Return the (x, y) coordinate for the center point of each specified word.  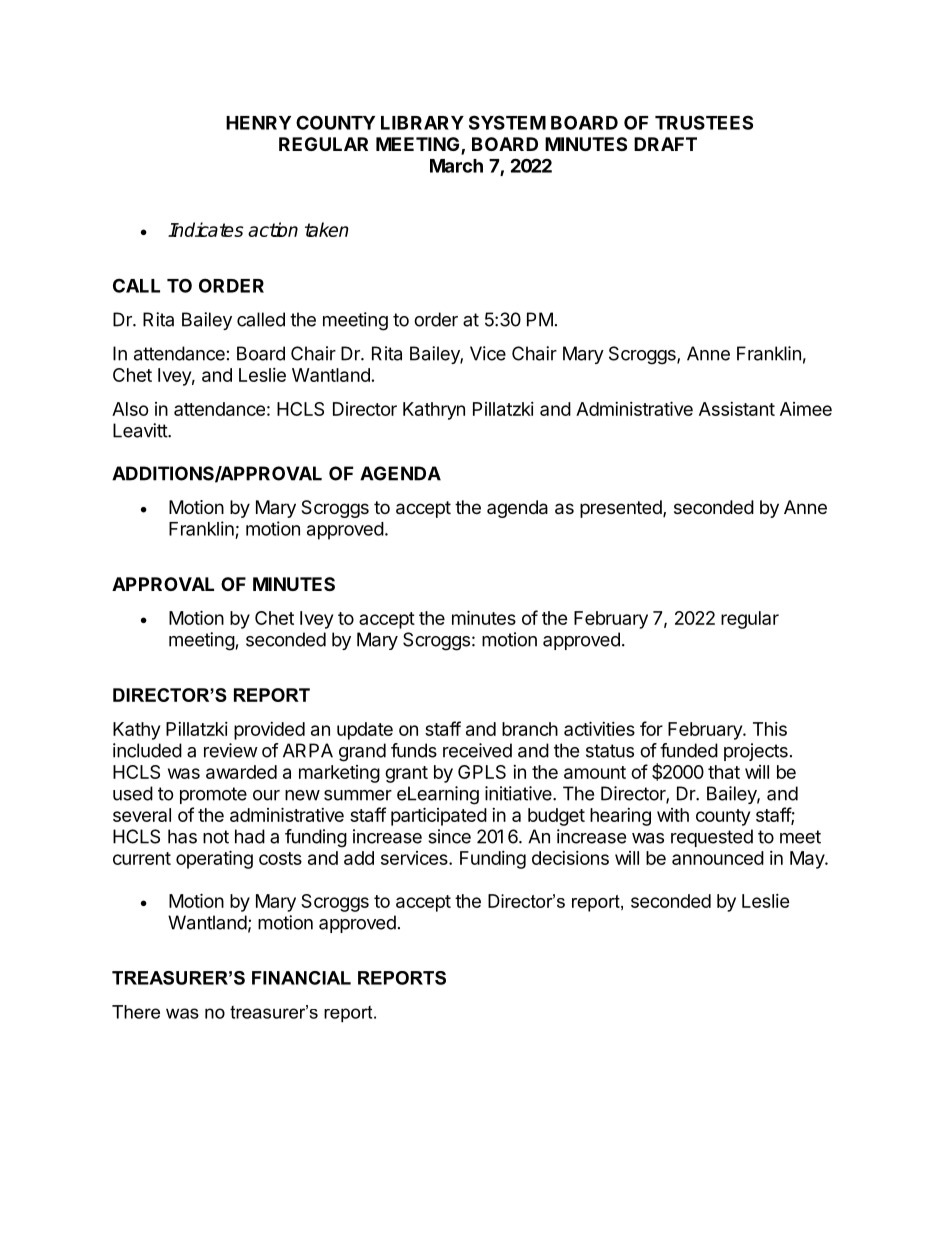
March (456, 166)
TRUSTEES (704, 122)
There (136, 1012)
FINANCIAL (301, 978)
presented (622, 509)
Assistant (737, 409)
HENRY (258, 123)
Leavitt (141, 430)
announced (718, 858)
